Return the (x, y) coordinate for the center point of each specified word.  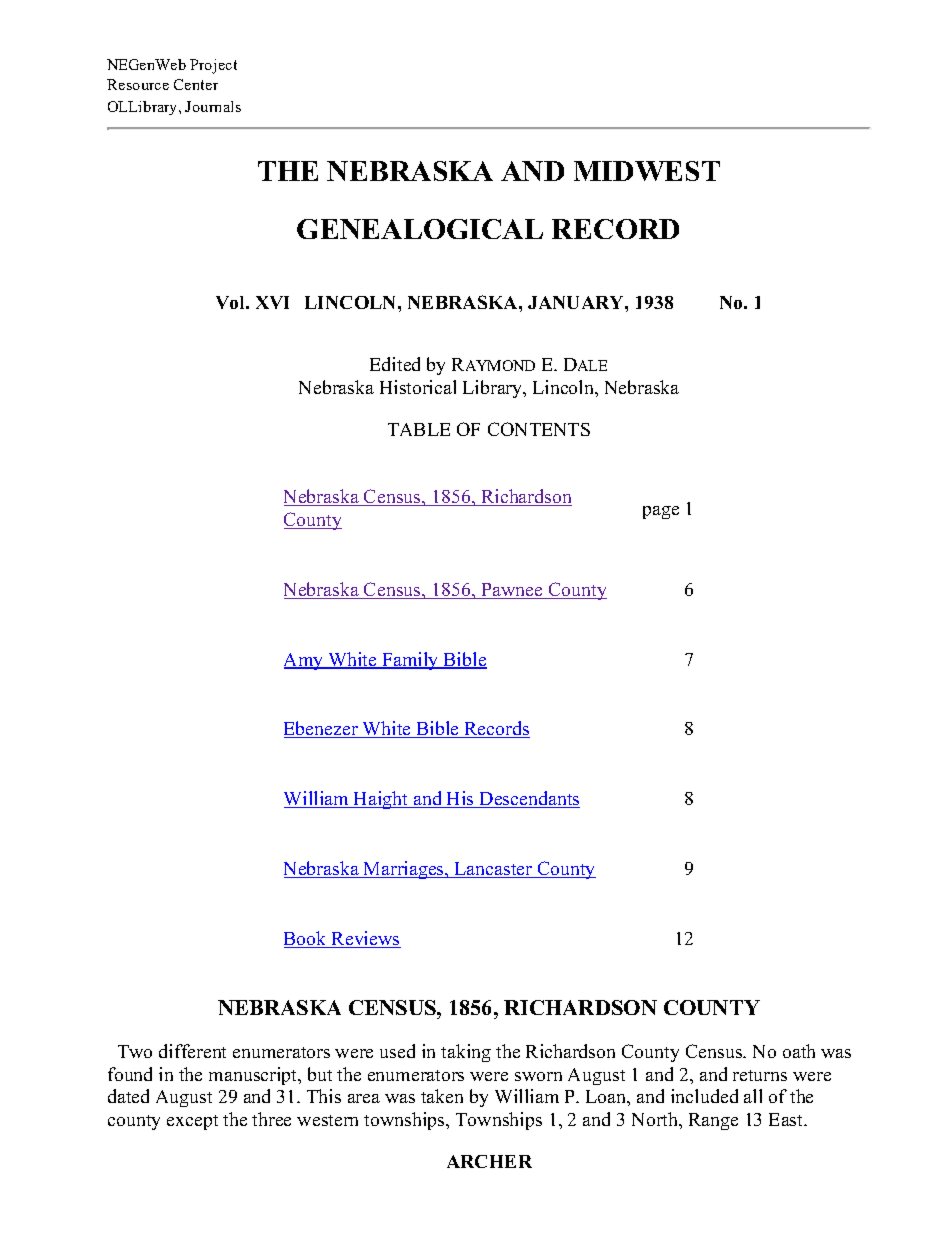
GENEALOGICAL (420, 229)
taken (442, 1096)
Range (713, 1121)
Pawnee (512, 591)
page (661, 512)
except (192, 1122)
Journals (213, 106)
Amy (305, 661)
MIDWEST (647, 171)
